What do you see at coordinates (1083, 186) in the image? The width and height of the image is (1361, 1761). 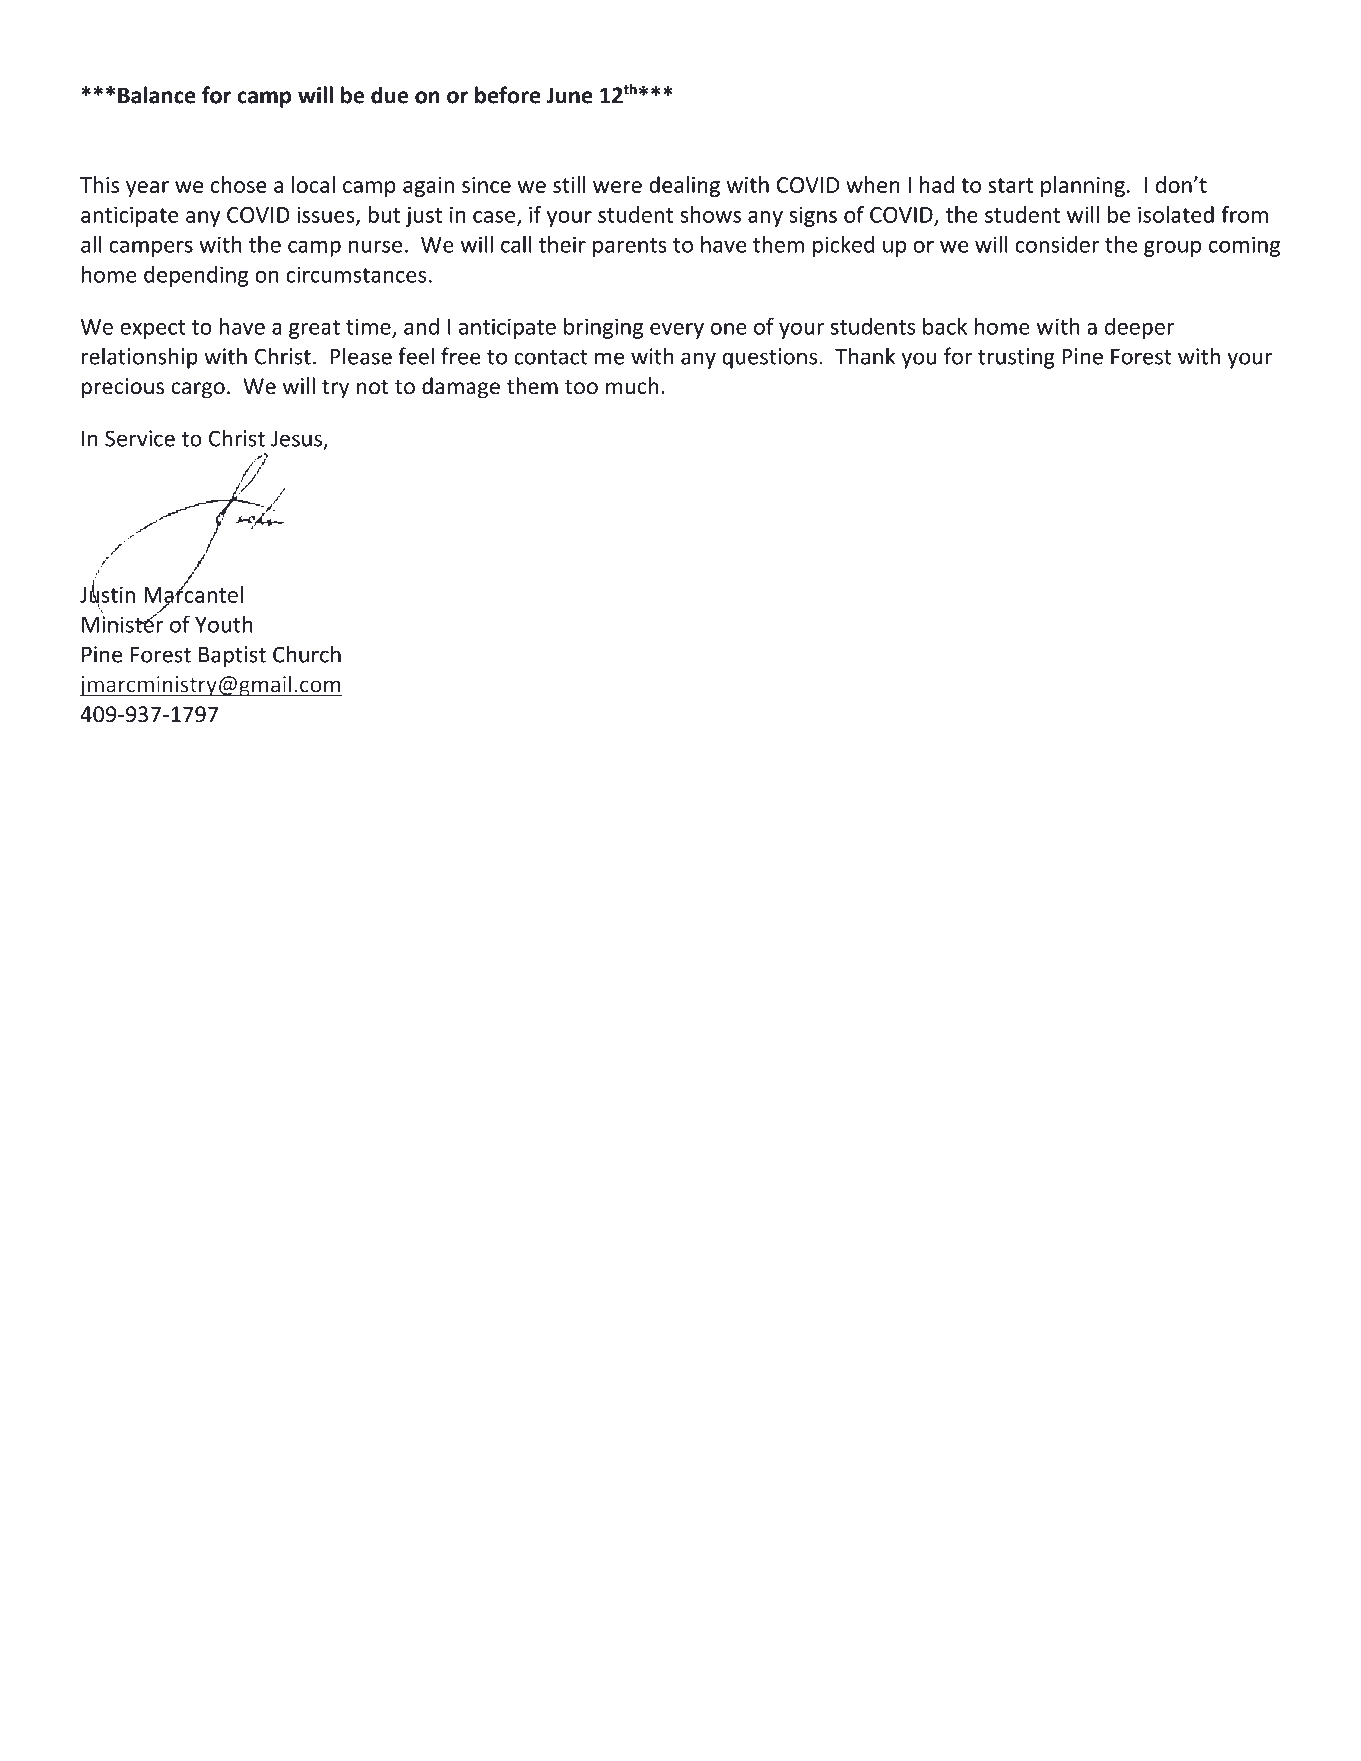 I see `planning` at bounding box center [1083, 186].
